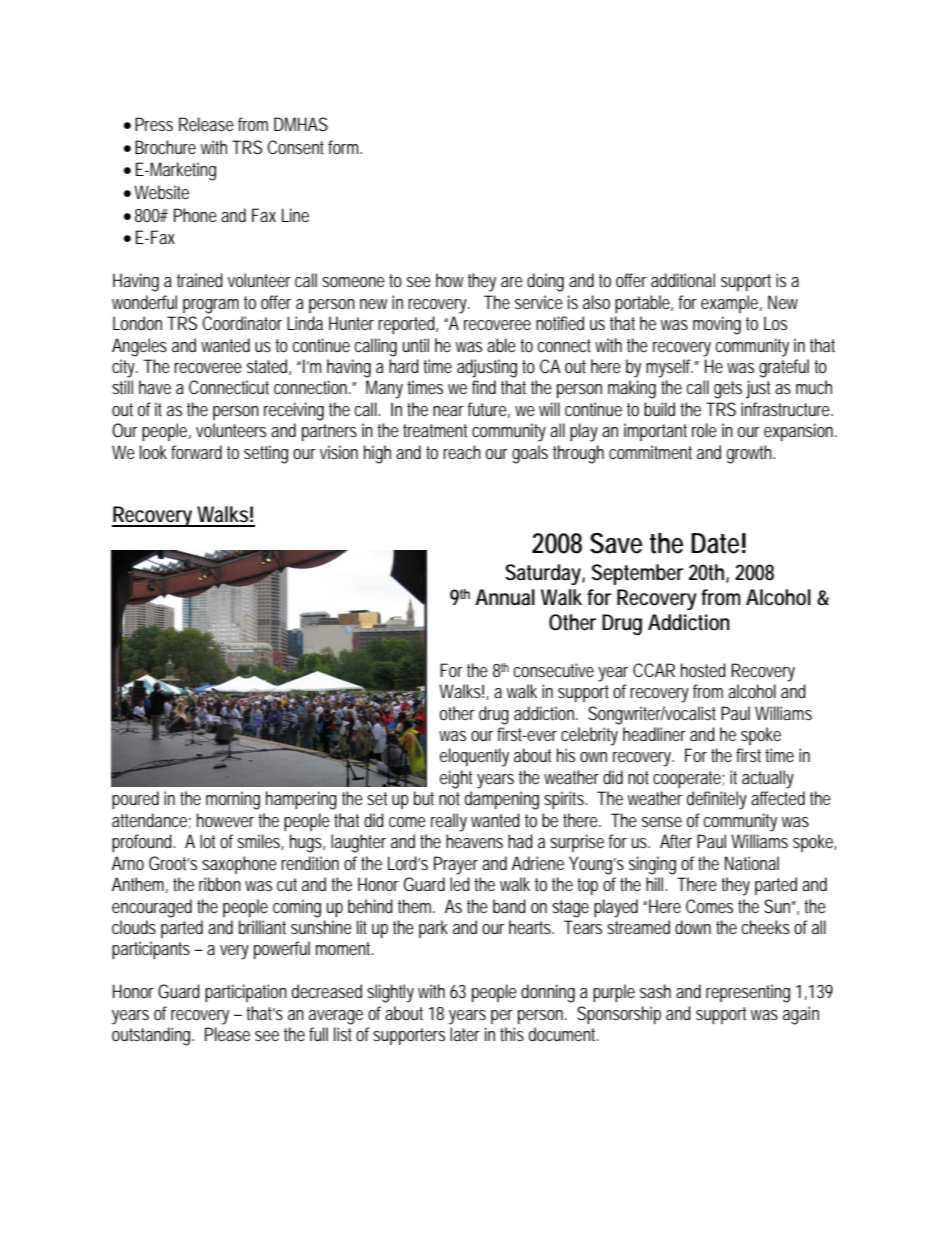  What do you see at coordinates (196, 452) in the page?
I see `forward` at bounding box center [196, 452].
